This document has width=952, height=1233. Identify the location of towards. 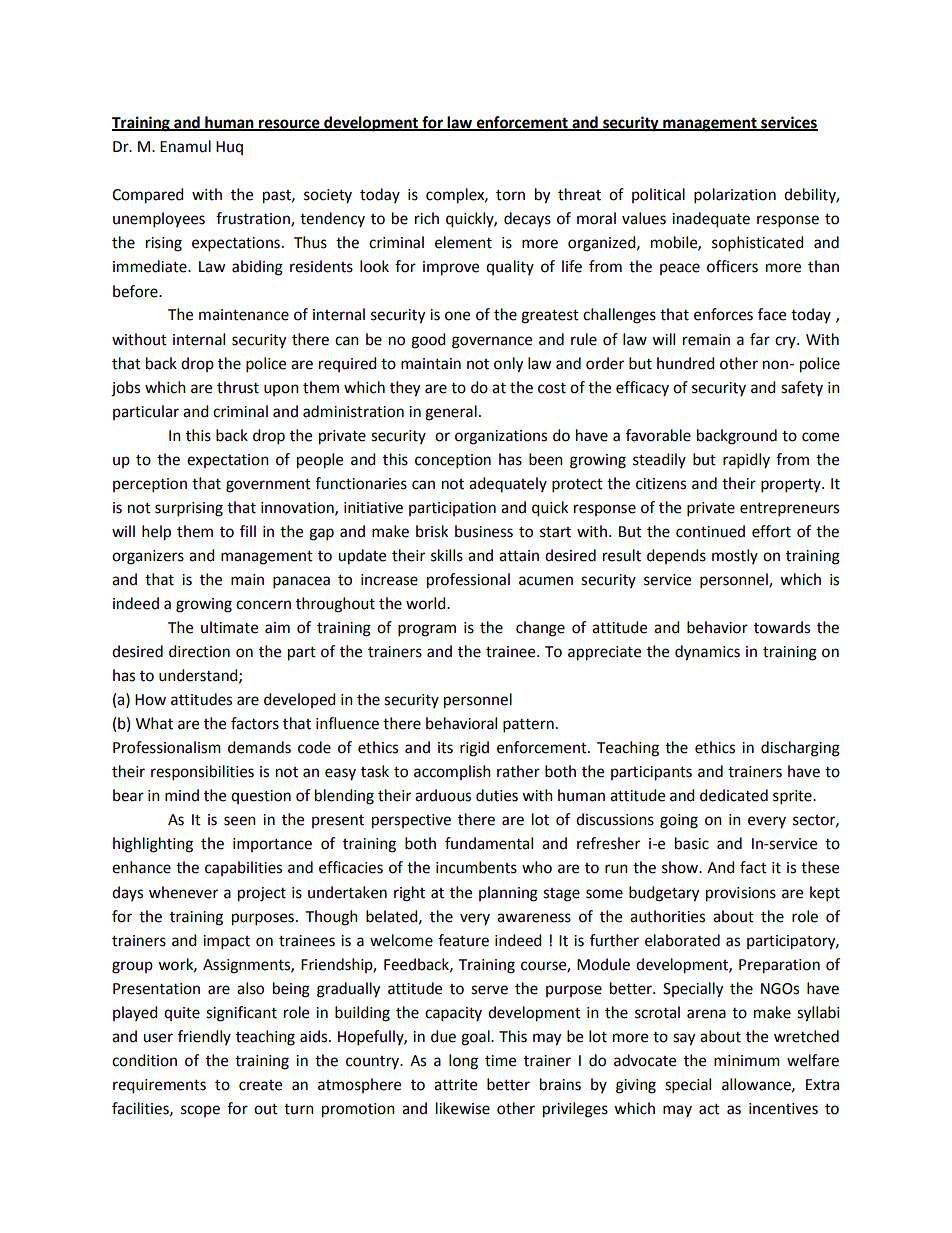
(782, 627).
